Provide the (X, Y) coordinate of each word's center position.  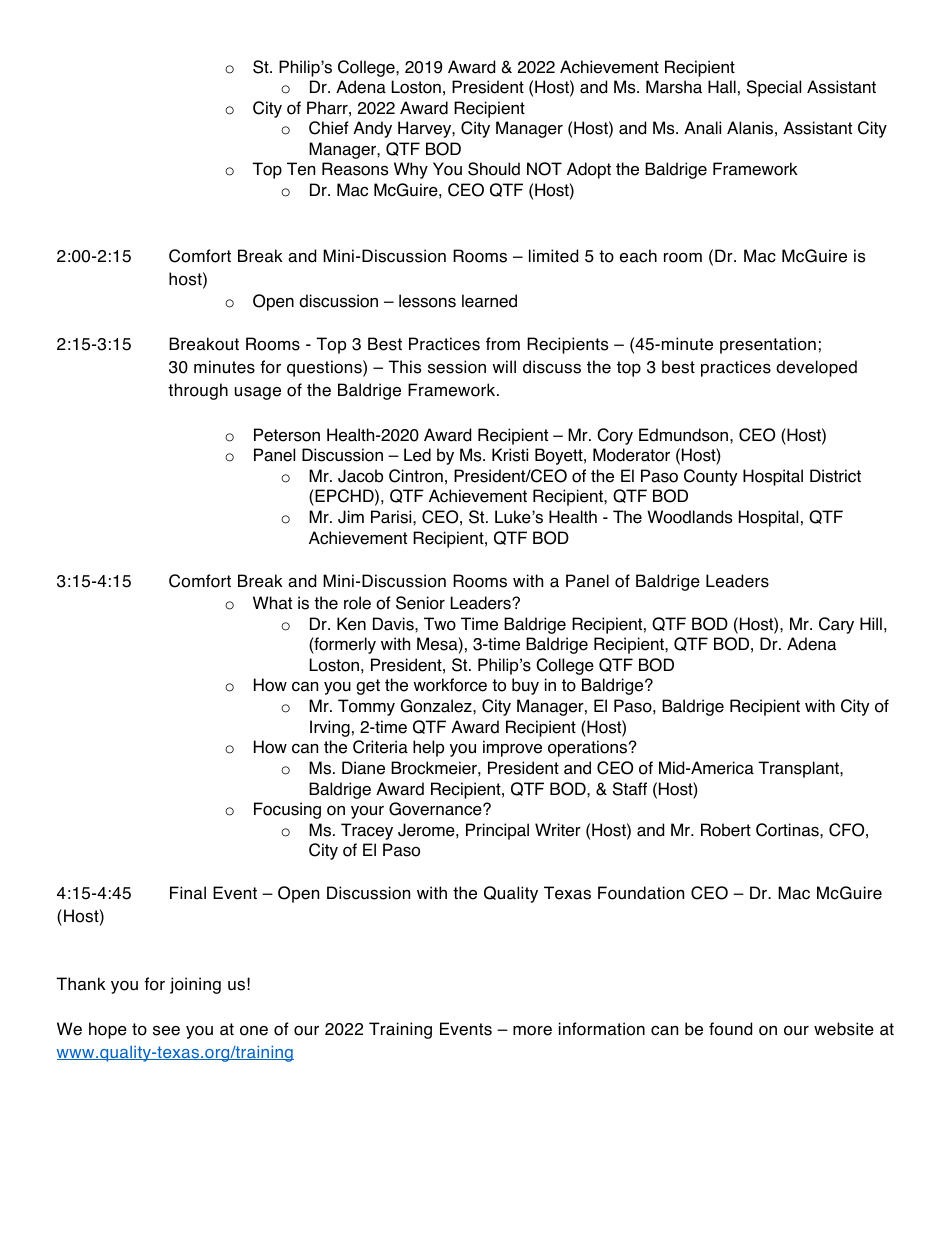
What (272, 603)
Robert (726, 830)
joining (195, 985)
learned (489, 301)
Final (188, 893)
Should (494, 169)
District (835, 476)
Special (774, 88)
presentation (768, 345)
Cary (836, 625)
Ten (301, 169)
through (198, 391)
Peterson (287, 435)
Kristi (510, 455)
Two (440, 624)
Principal (497, 831)
